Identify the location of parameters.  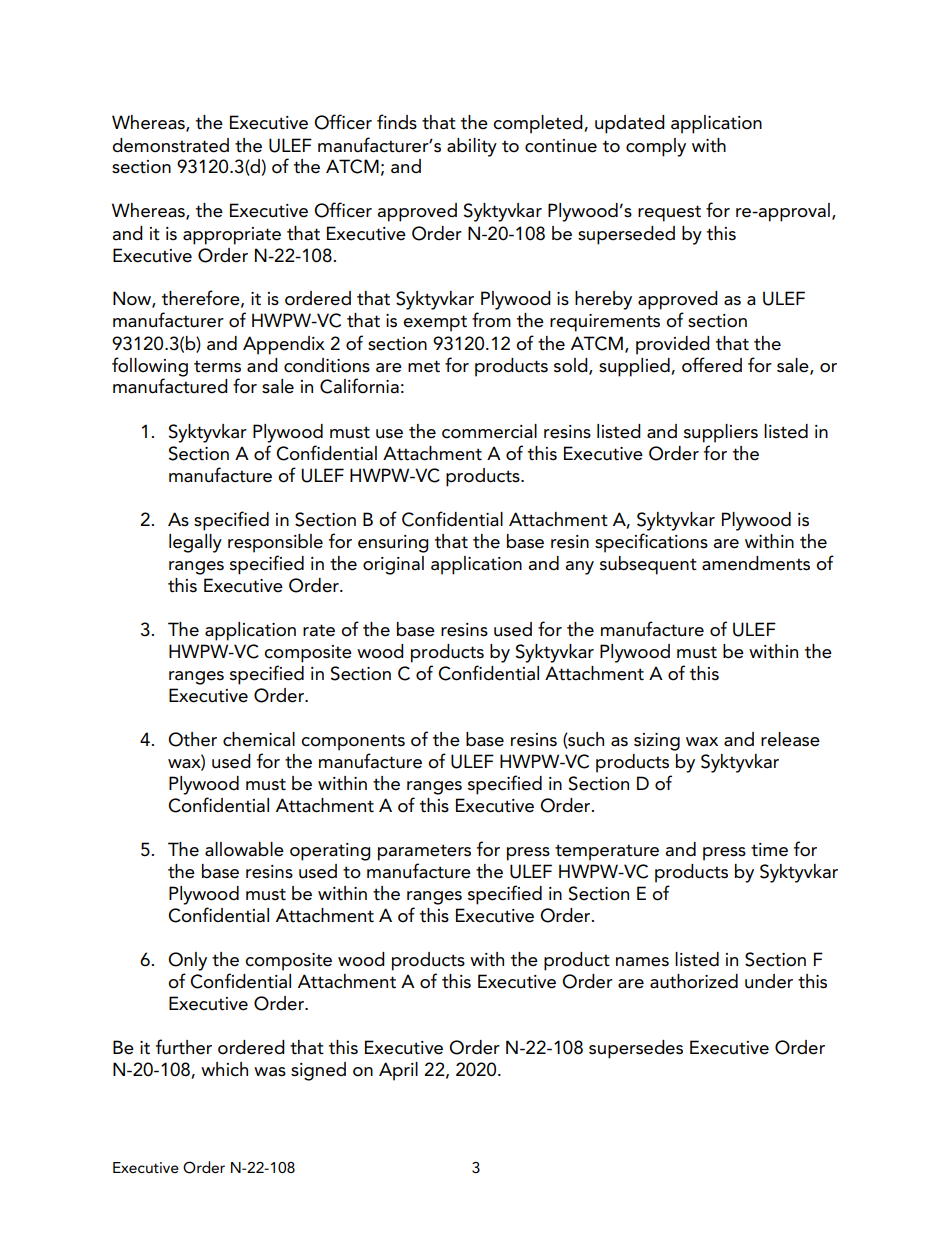
(424, 852).
